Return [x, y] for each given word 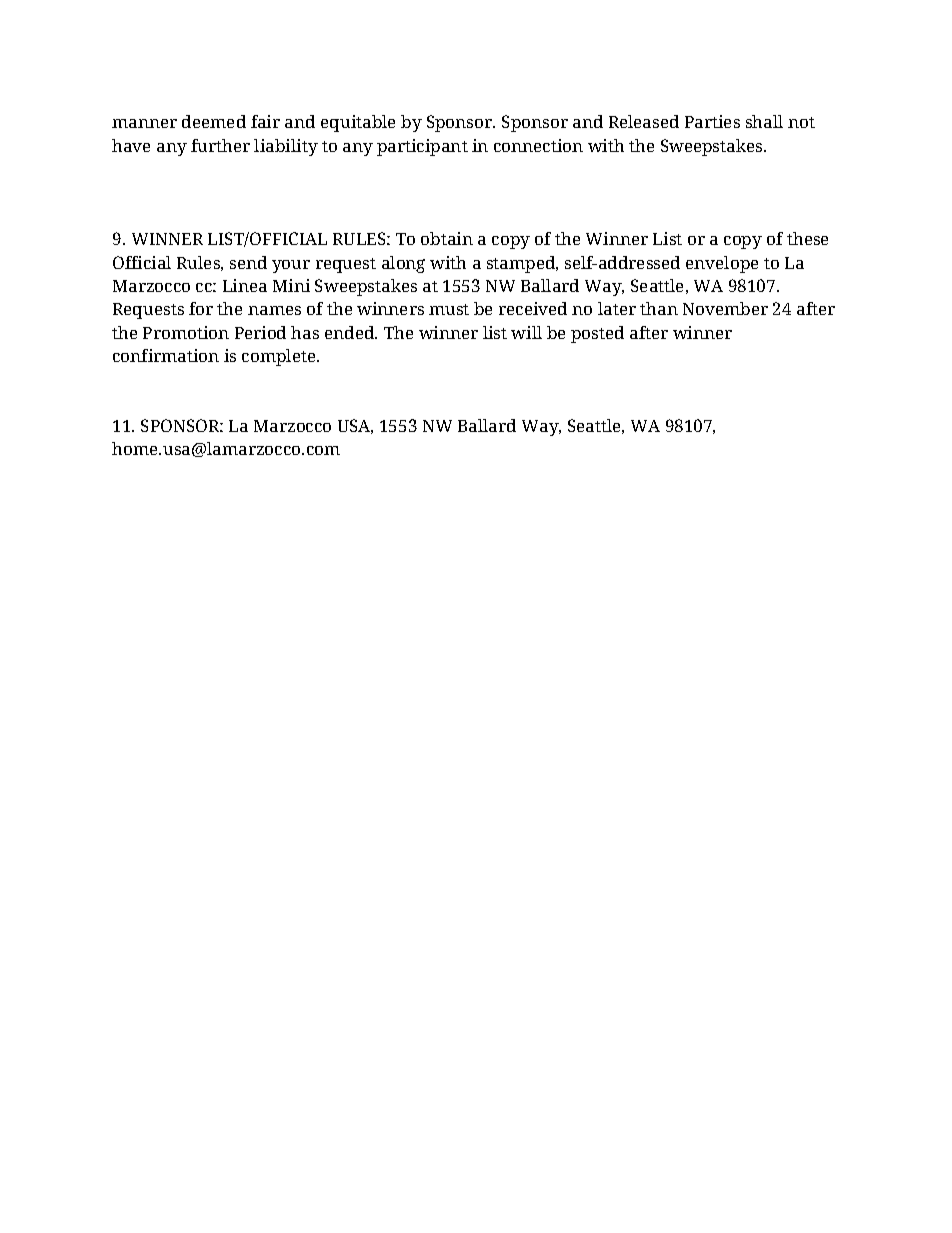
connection [538, 145]
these [807, 238]
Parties [712, 121]
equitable [358, 123]
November [725, 308]
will [526, 332]
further [220, 145]
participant [422, 147]
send [248, 262]
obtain [447, 238]
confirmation [166, 355]
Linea [245, 285]
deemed [214, 121]
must [449, 309]
